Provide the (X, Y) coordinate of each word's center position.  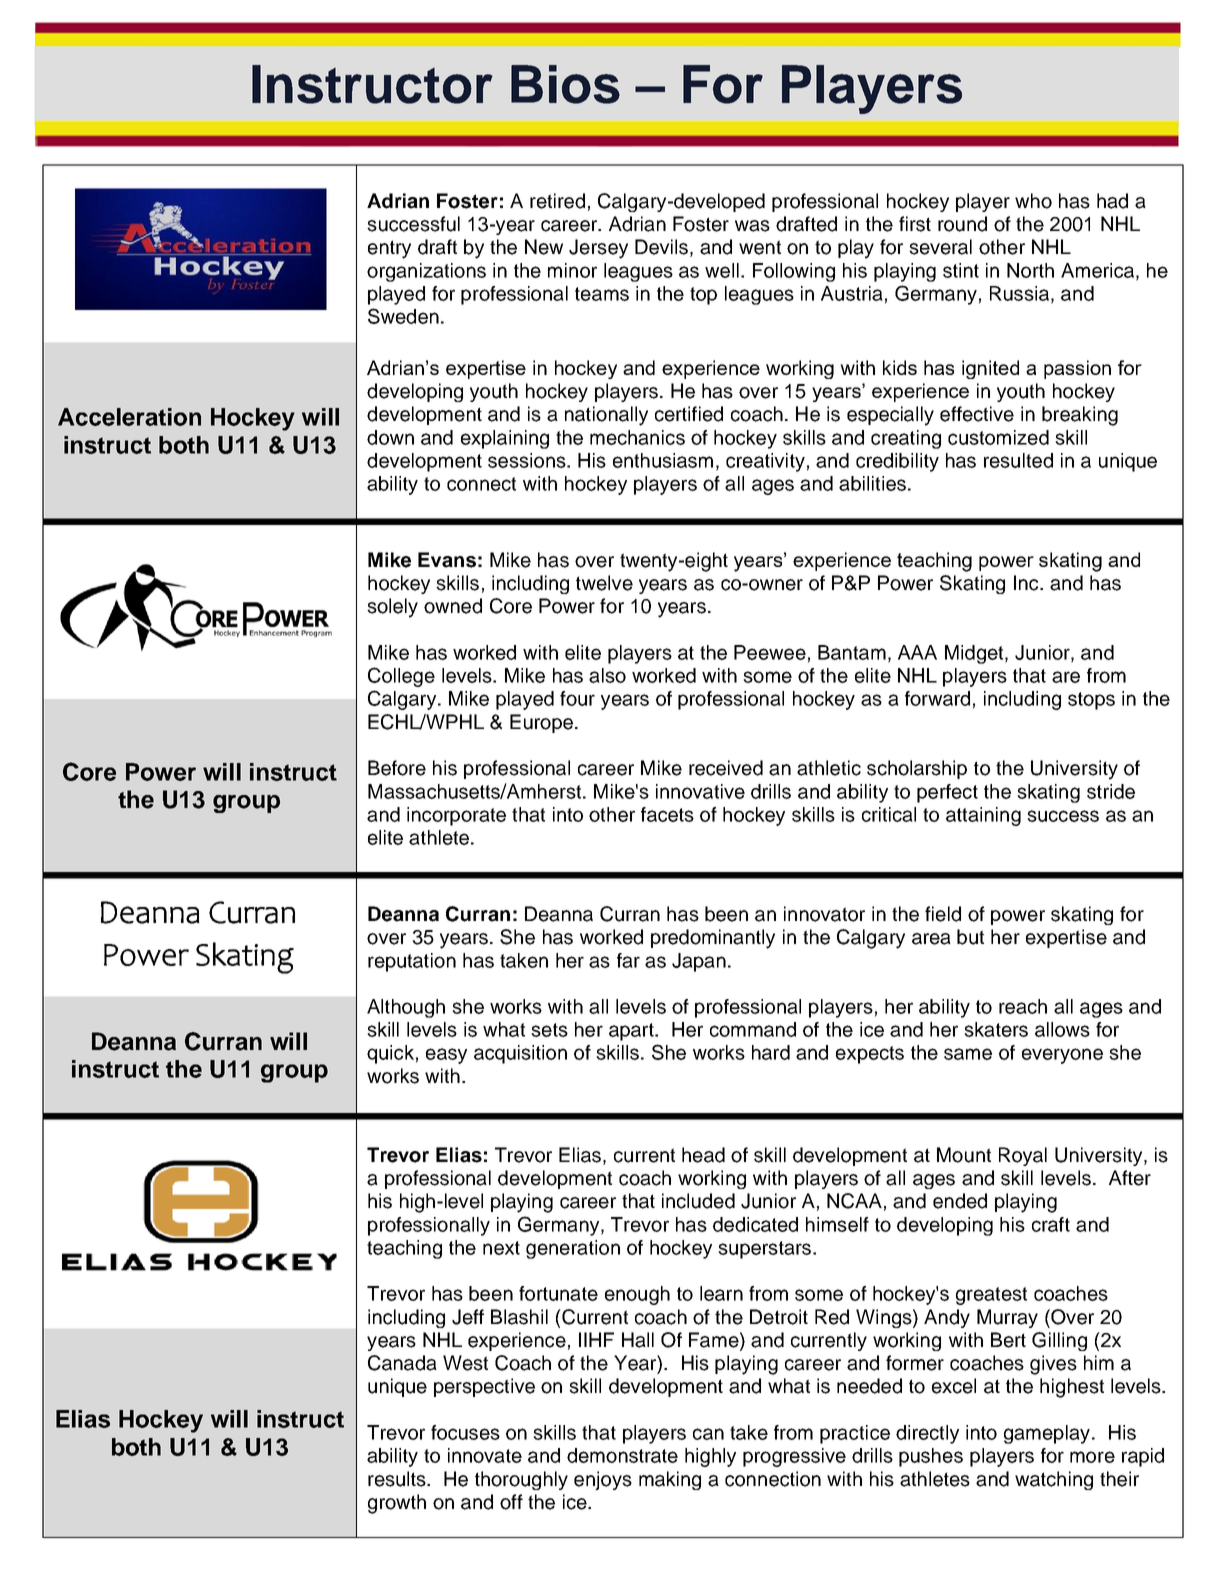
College (401, 677)
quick (390, 1054)
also (607, 675)
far (628, 960)
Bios (565, 84)
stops (1091, 701)
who (1033, 201)
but (970, 937)
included (698, 1201)
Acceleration (129, 417)
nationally (606, 416)
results (398, 1479)
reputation (412, 962)
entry (389, 249)
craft (1051, 1224)
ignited (990, 369)
